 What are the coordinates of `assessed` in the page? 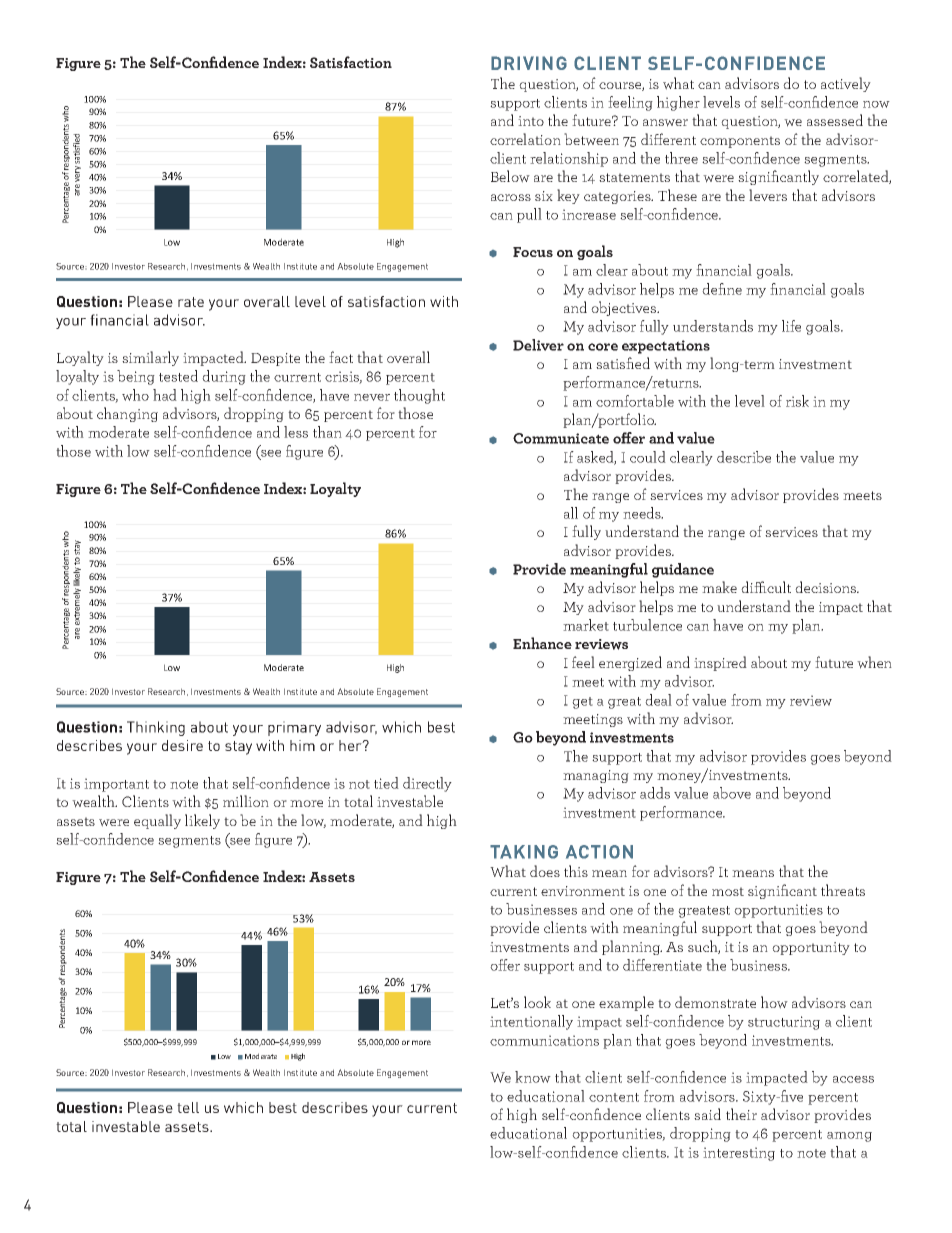 It's located at (835, 120).
